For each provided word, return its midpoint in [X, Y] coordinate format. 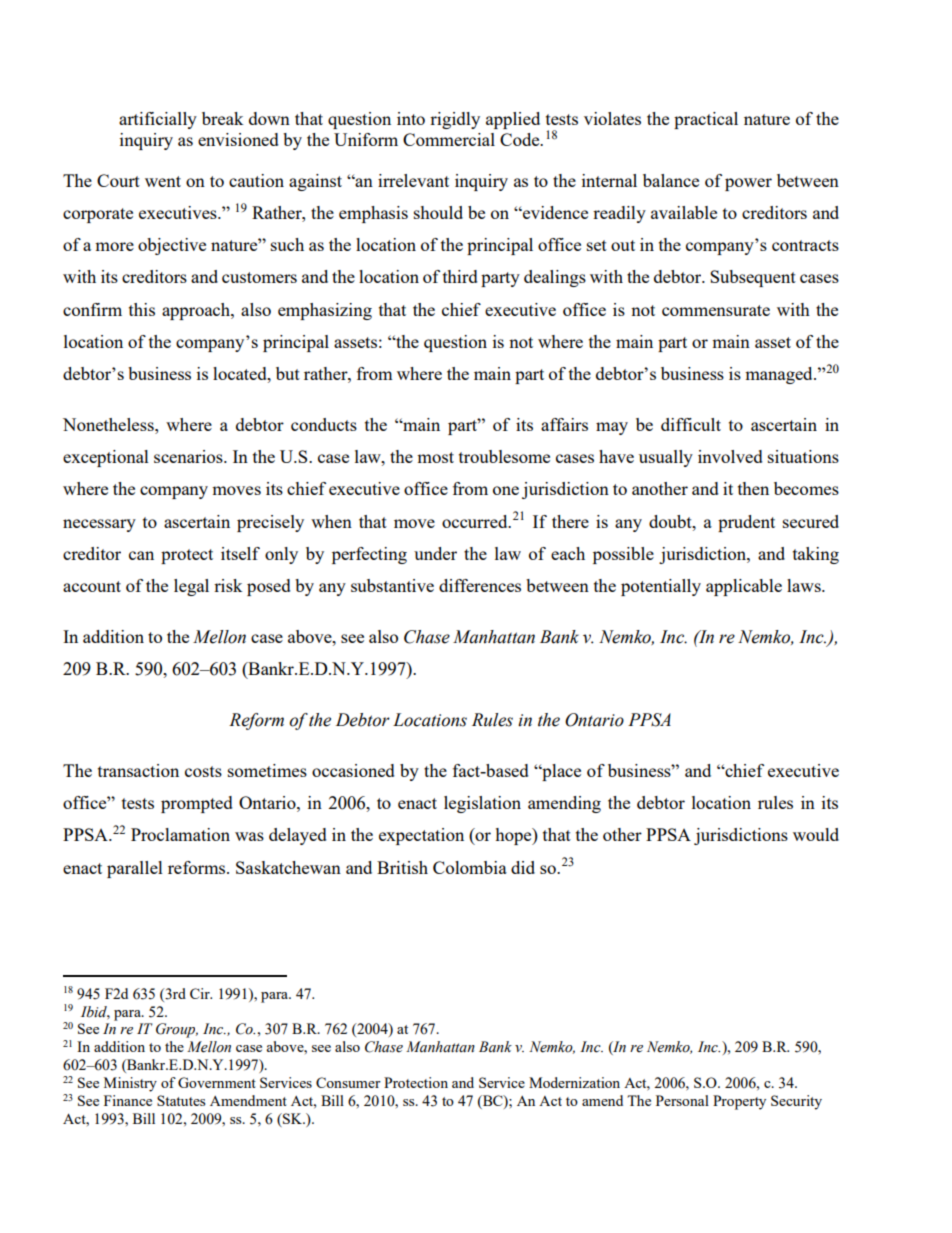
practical [706, 120]
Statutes [181, 1100]
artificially [158, 120]
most [435, 457]
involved [730, 456]
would [816, 834]
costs [203, 771]
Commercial [449, 139]
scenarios [189, 456]
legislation [482, 804]
